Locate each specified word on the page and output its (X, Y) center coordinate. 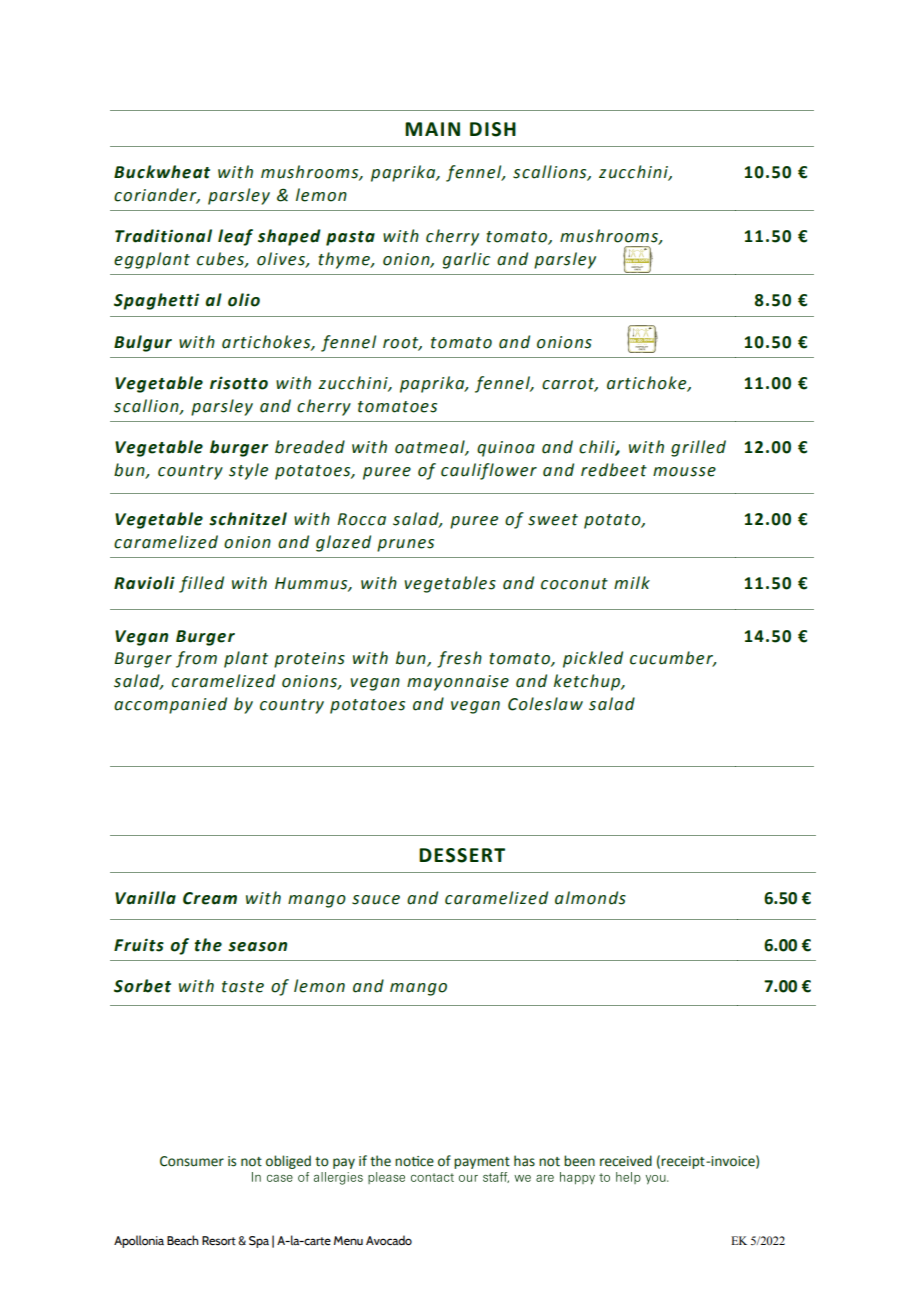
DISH (493, 129)
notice (414, 1161)
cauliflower (489, 471)
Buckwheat (162, 172)
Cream (210, 898)
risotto (239, 383)
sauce (376, 900)
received (626, 1161)
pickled (593, 659)
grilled (698, 448)
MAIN (432, 129)
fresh (459, 659)
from (196, 659)
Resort (219, 1241)
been (579, 1161)
